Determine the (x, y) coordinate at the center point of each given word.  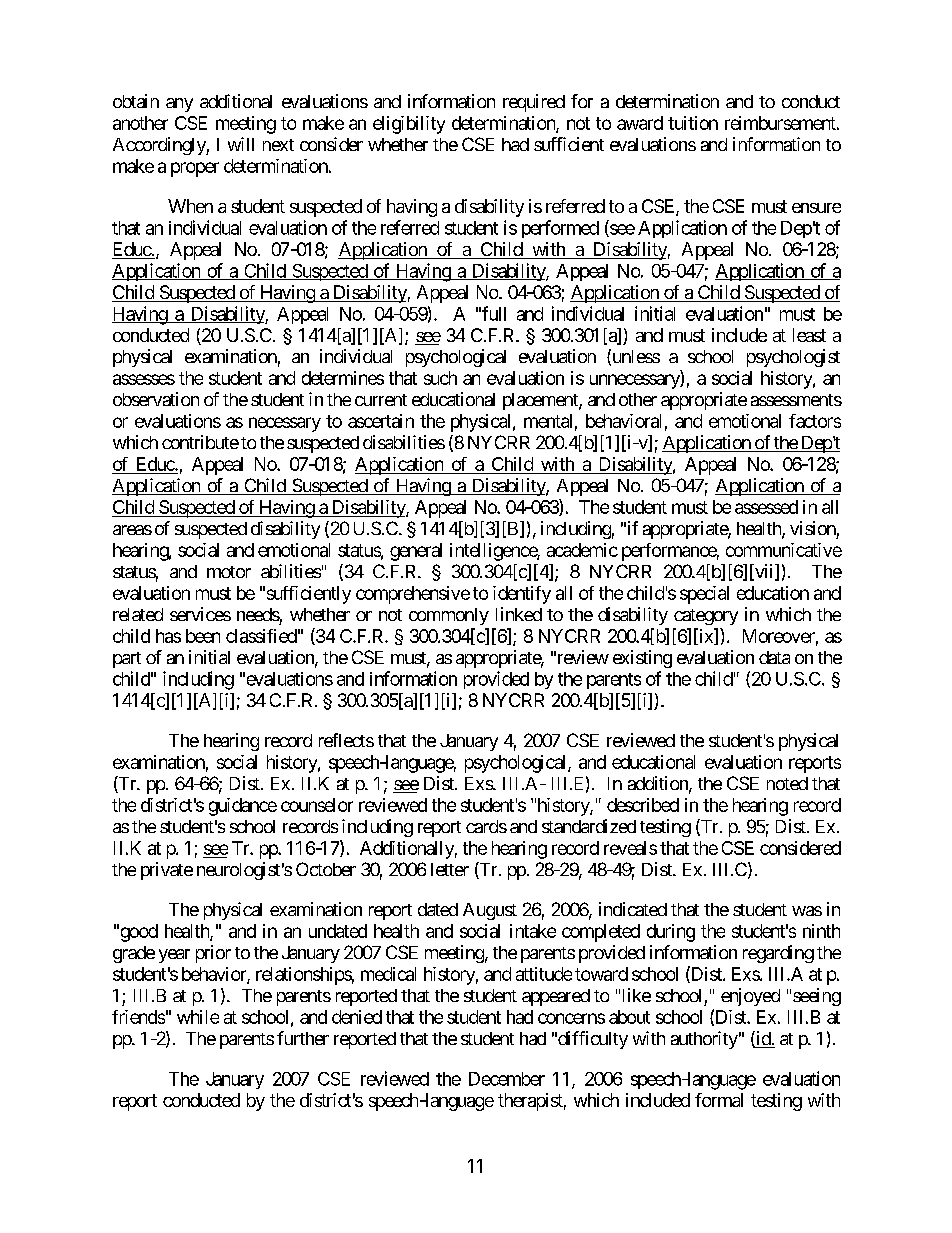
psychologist (793, 358)
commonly (449, 616)
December (507, 1079)
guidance (243, 807)
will (241, 144)
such (440, 378)
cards (486, 826)
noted (787, 783)
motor (229, 572)
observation (156, 399)
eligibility (409, 125)
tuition (693, 123)
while (198, 1017)
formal (719, 1100)
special (704, 595)
